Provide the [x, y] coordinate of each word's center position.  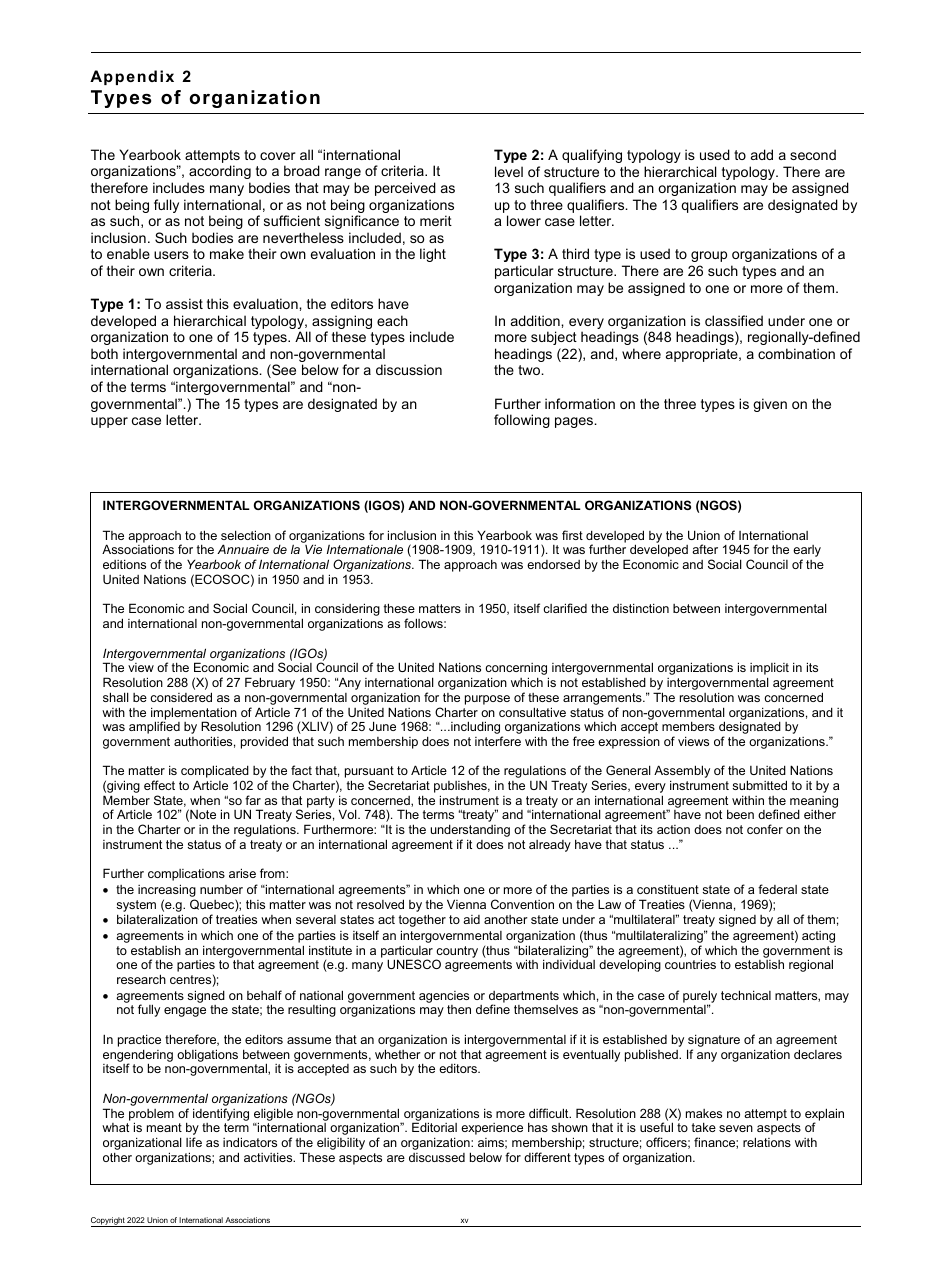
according [220, 172]
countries [690, 964]
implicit [769, 670]
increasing [167, 892]
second [813, 154]
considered [181, 697]
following [522, 421]
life [194, 1142]
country [456, 953]
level [509, 171]
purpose [487, 700]
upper [109, 422]
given [770, 405]
